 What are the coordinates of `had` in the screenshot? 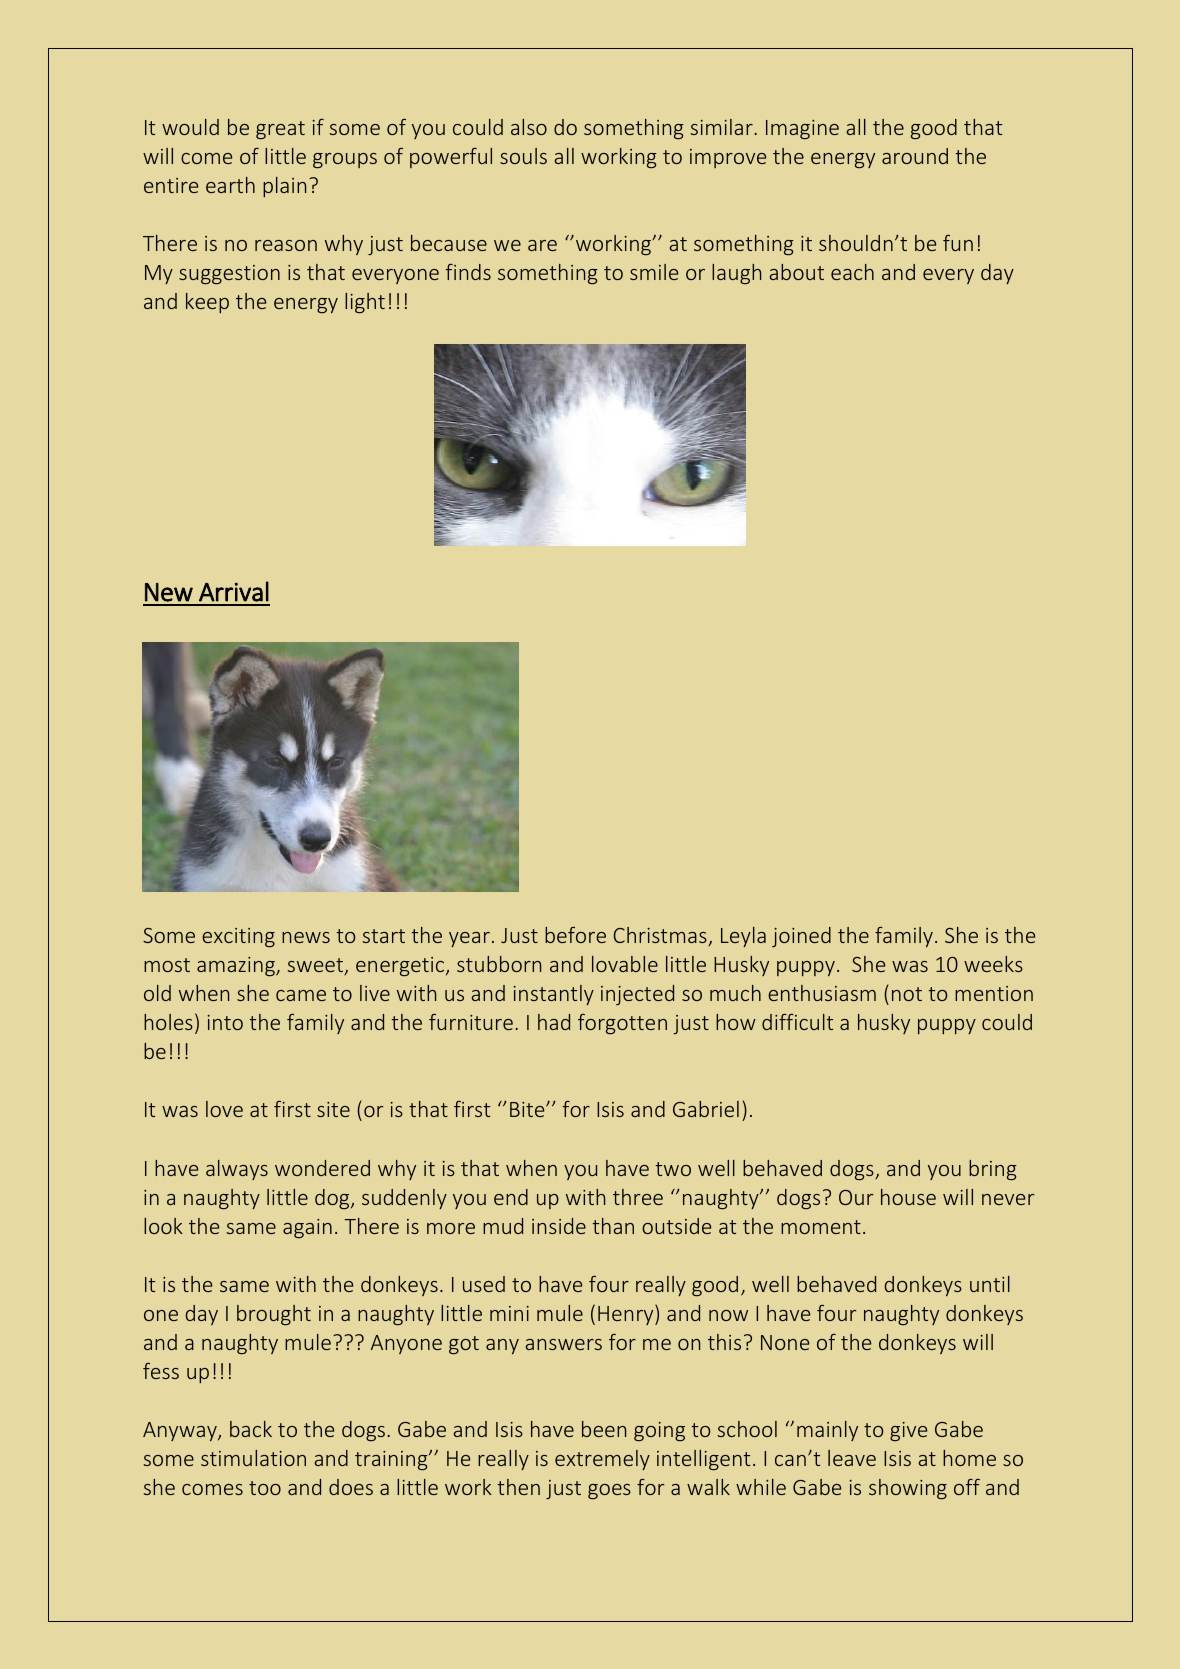 It's located at (554, 1022).
